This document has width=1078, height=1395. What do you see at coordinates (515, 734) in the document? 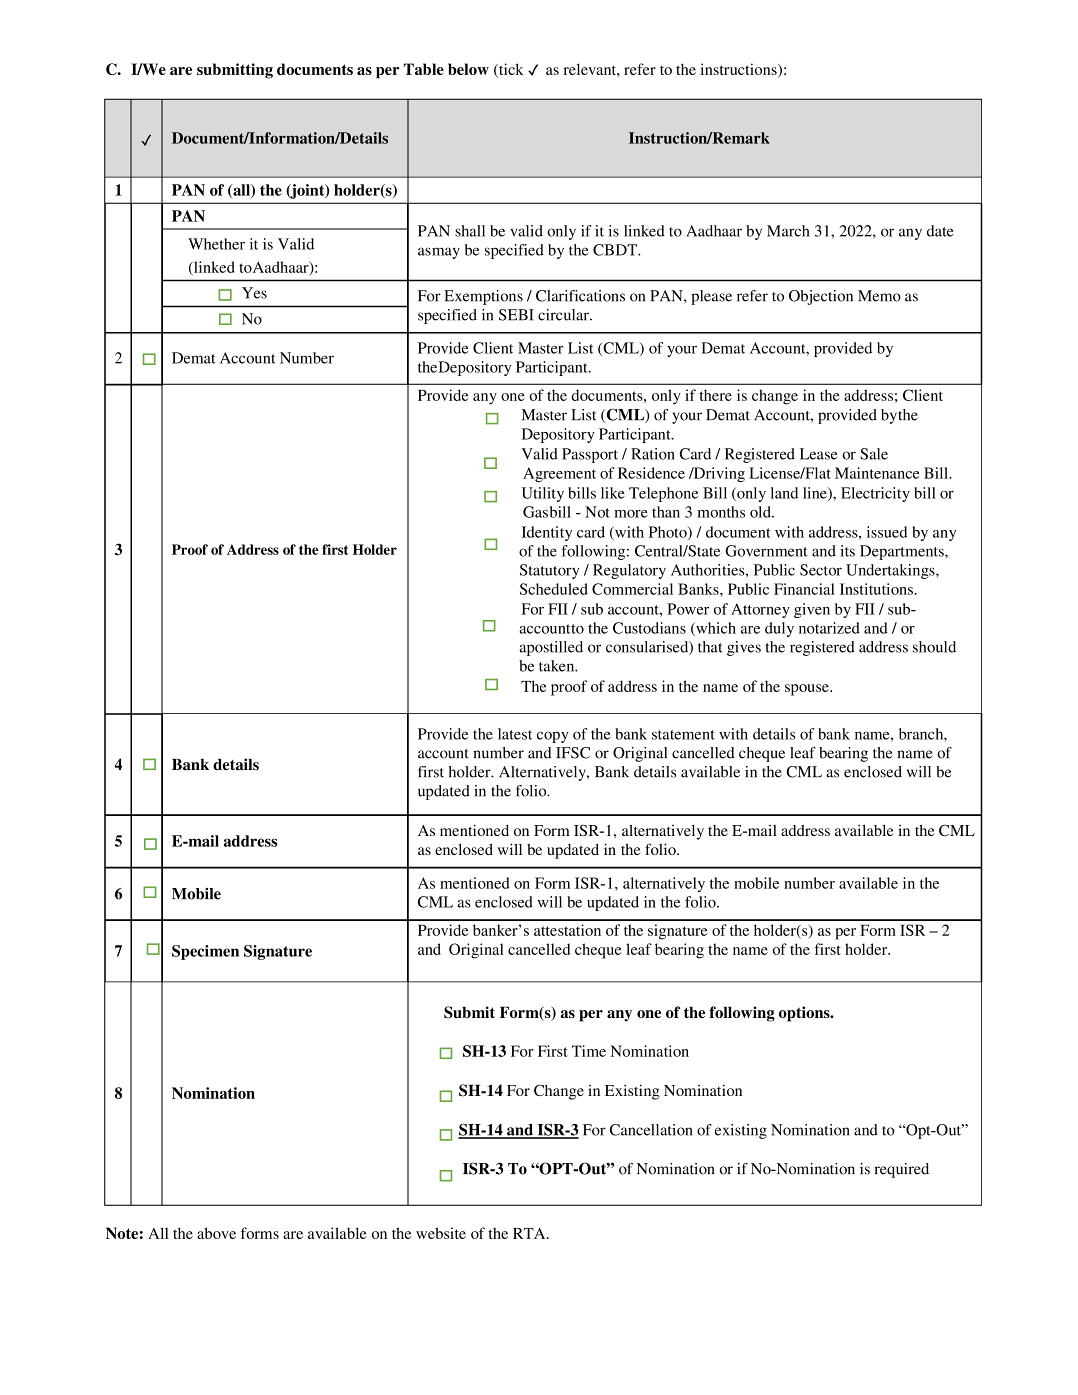
I see `latest` at bounding box center [515, 734].
